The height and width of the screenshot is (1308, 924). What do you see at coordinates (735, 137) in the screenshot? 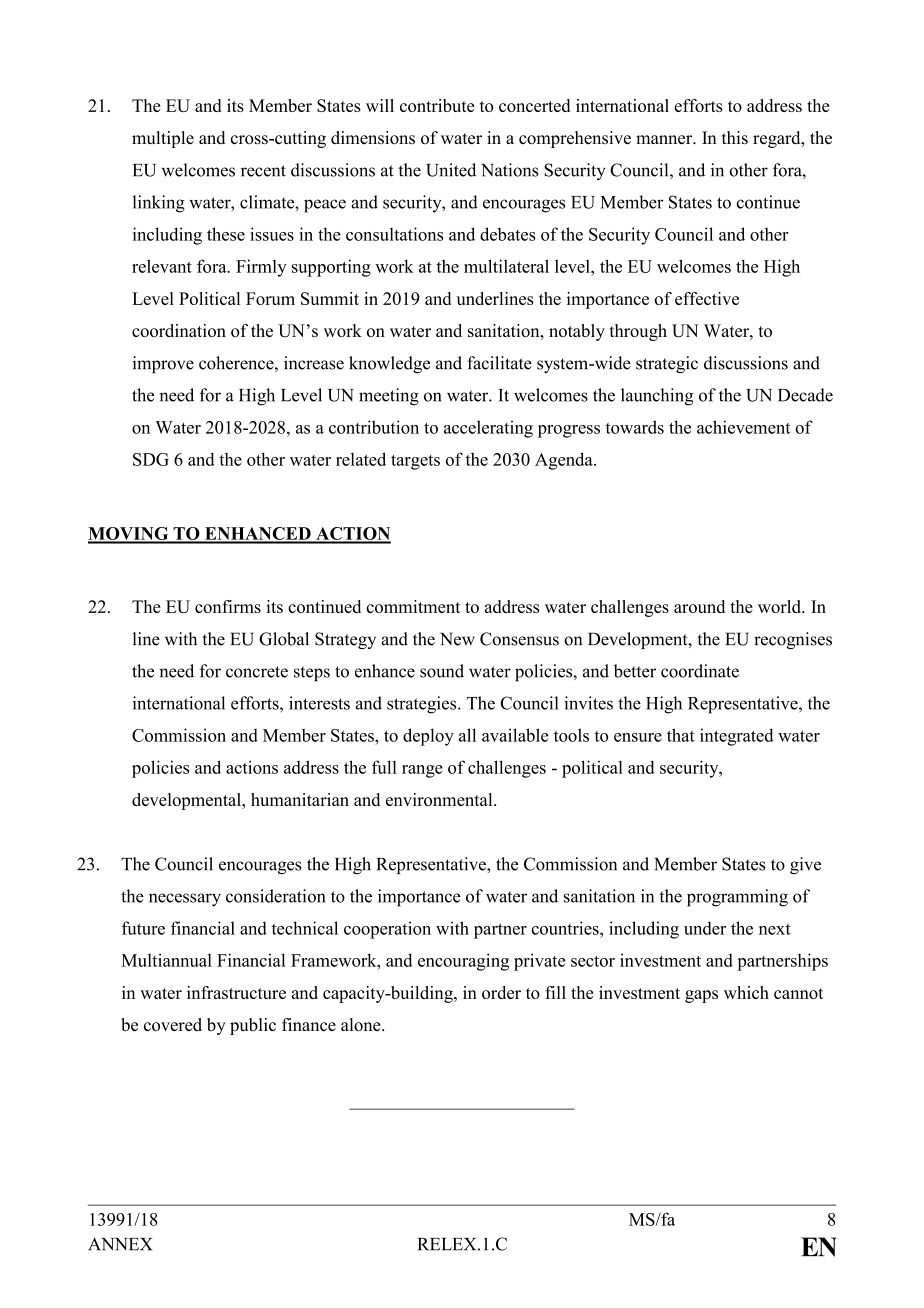
I see `this` at bounding box center [735, 137].
